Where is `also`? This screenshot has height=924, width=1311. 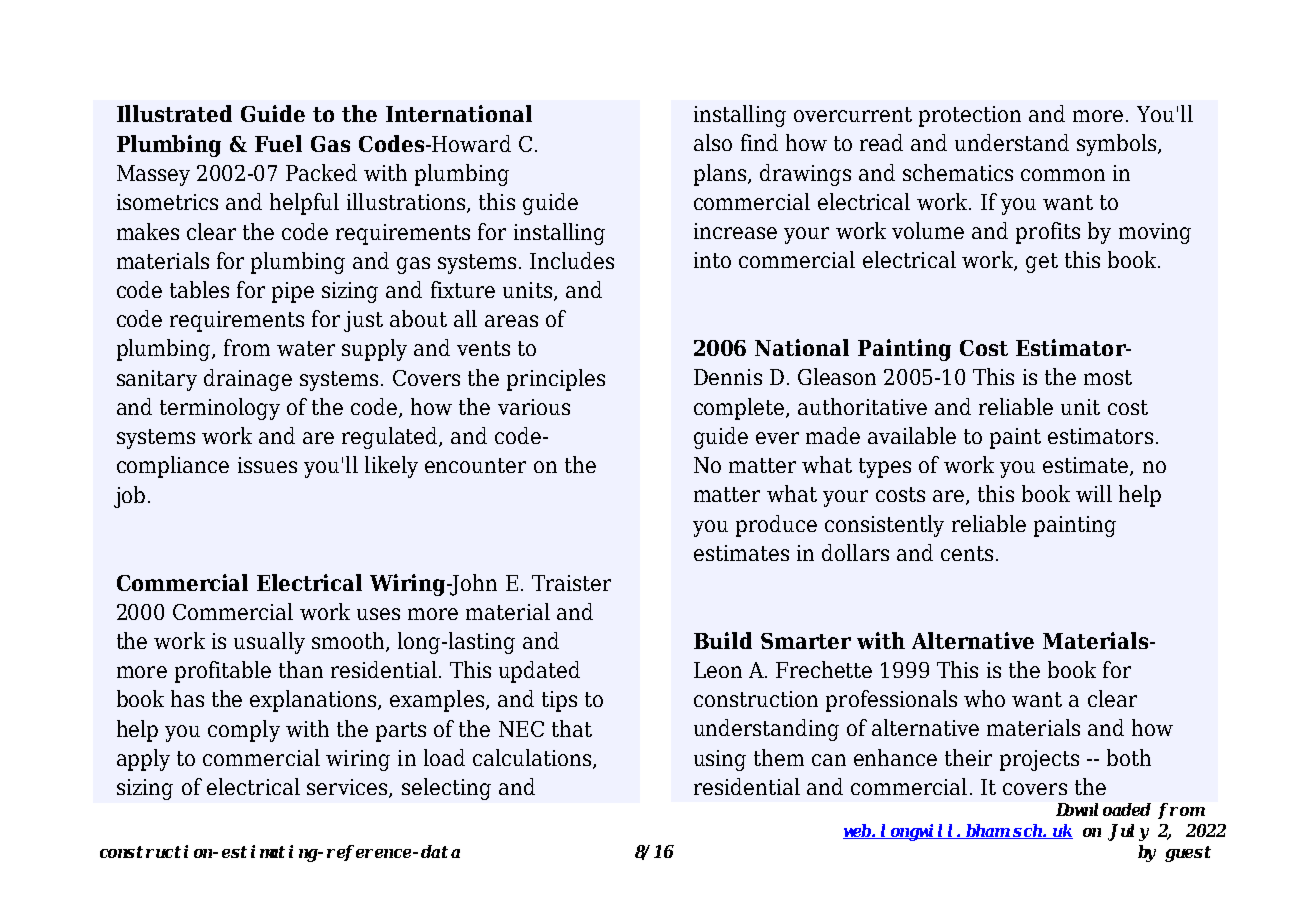 also is located at coordinates (713, 142).
